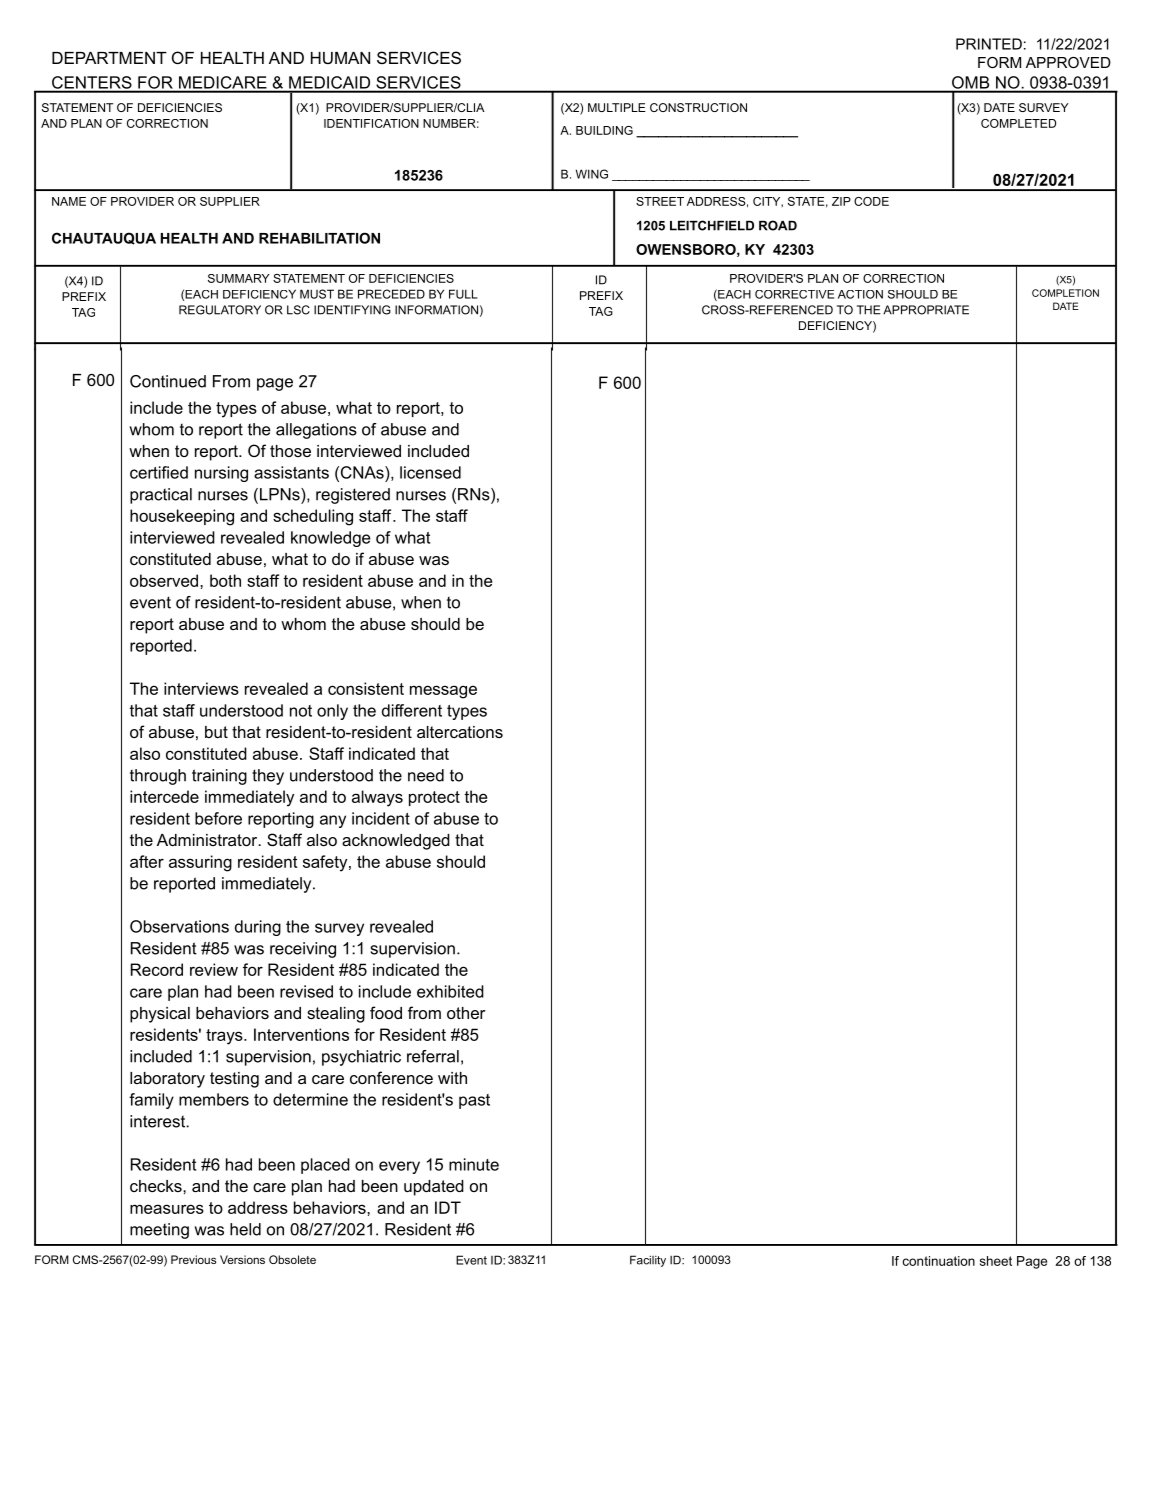  I want to click on Administrator, so click(208, 840).
